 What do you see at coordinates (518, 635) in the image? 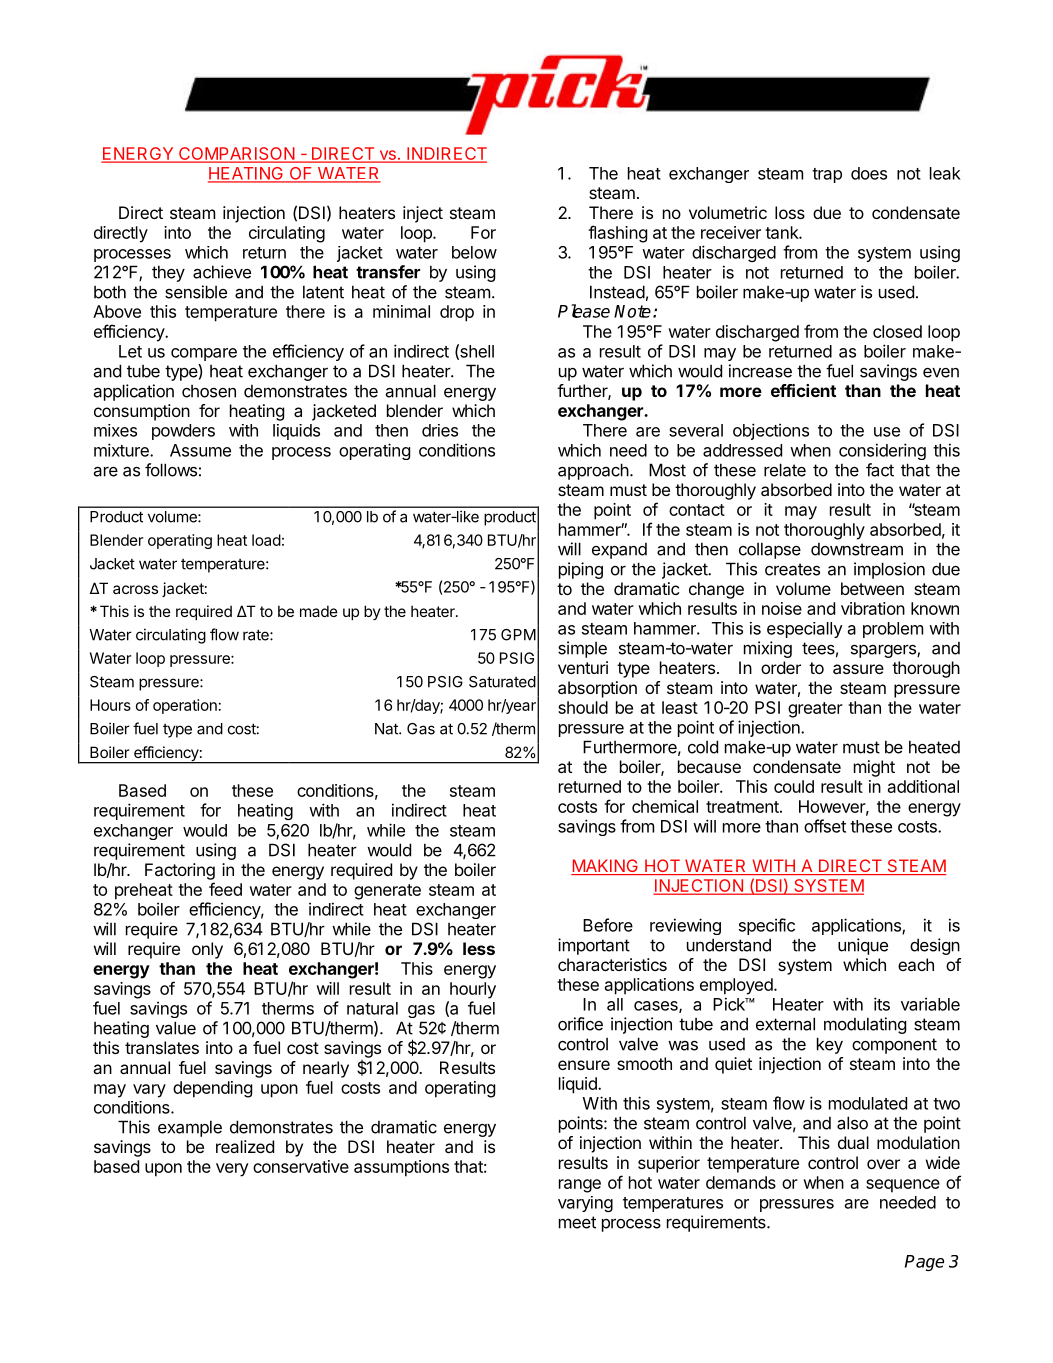
I see `GPM` at bounding box center [518, 635].
